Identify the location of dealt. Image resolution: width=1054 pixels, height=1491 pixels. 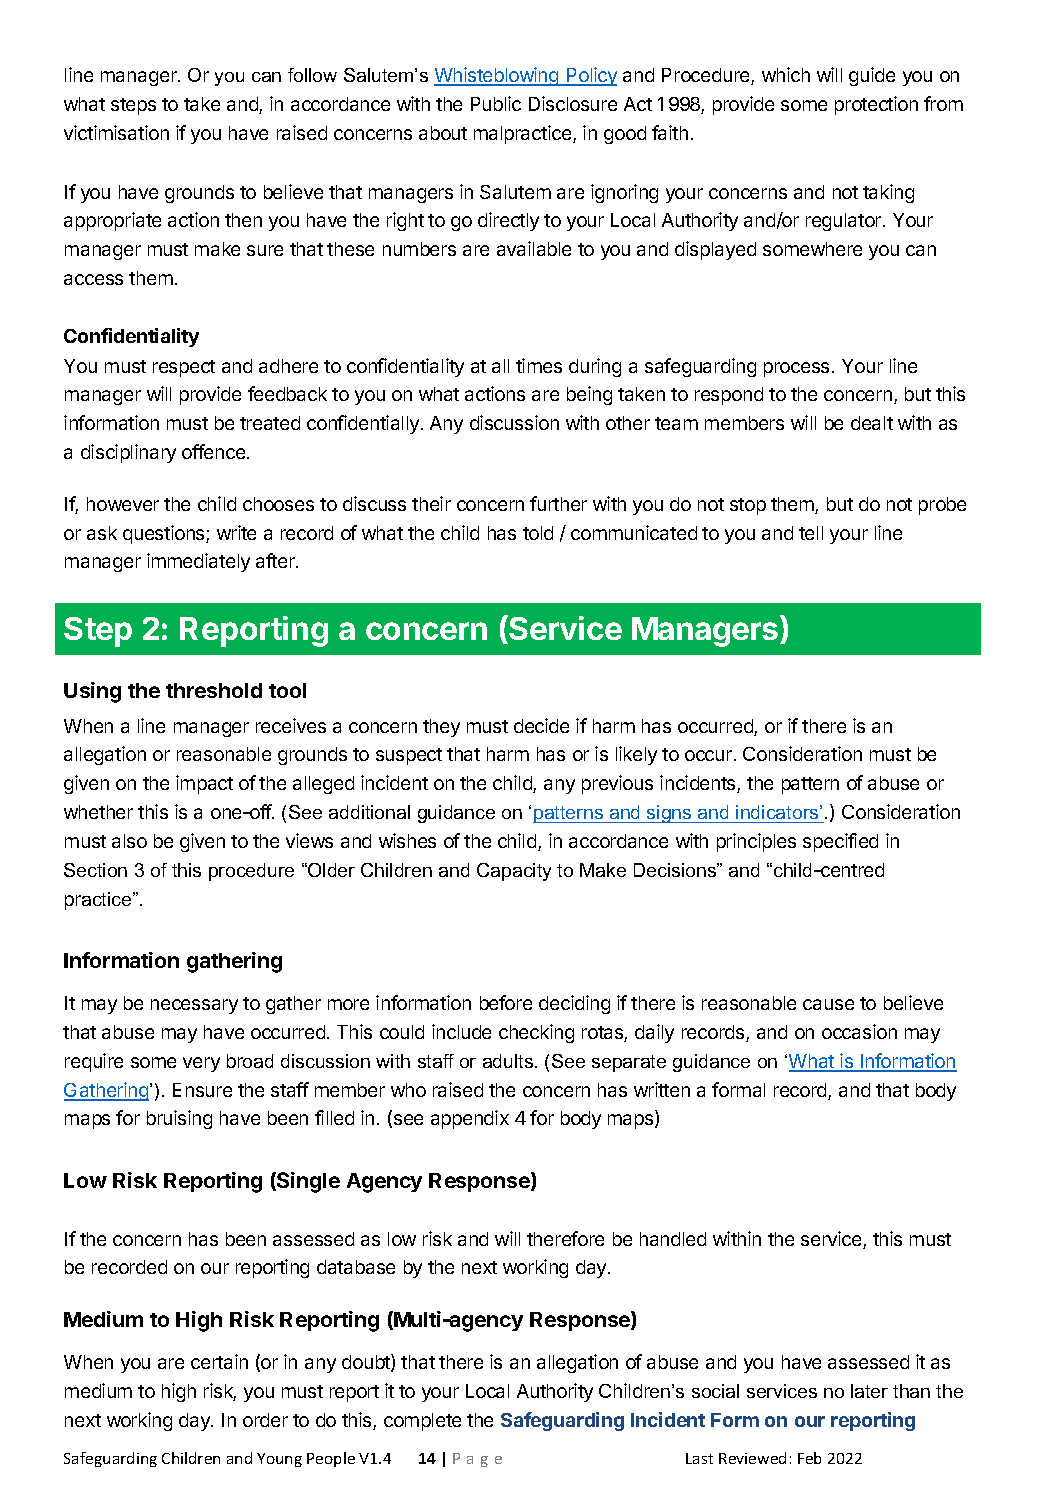
(872, 423).
